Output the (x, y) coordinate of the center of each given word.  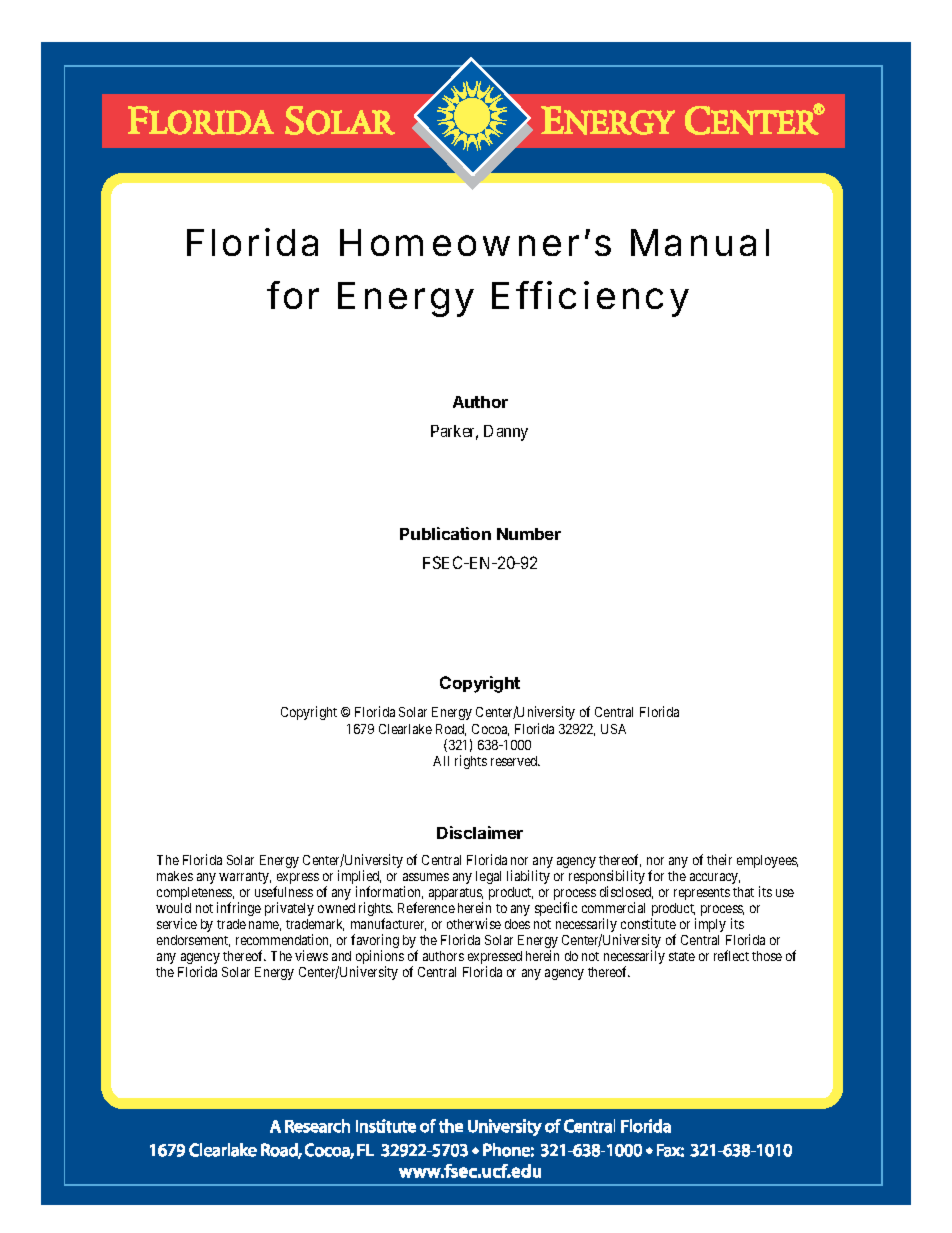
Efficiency (590, 299)
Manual (700, 242)
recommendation (283, 940)
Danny (506, 433)
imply (710, 925)
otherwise (474, 923)
